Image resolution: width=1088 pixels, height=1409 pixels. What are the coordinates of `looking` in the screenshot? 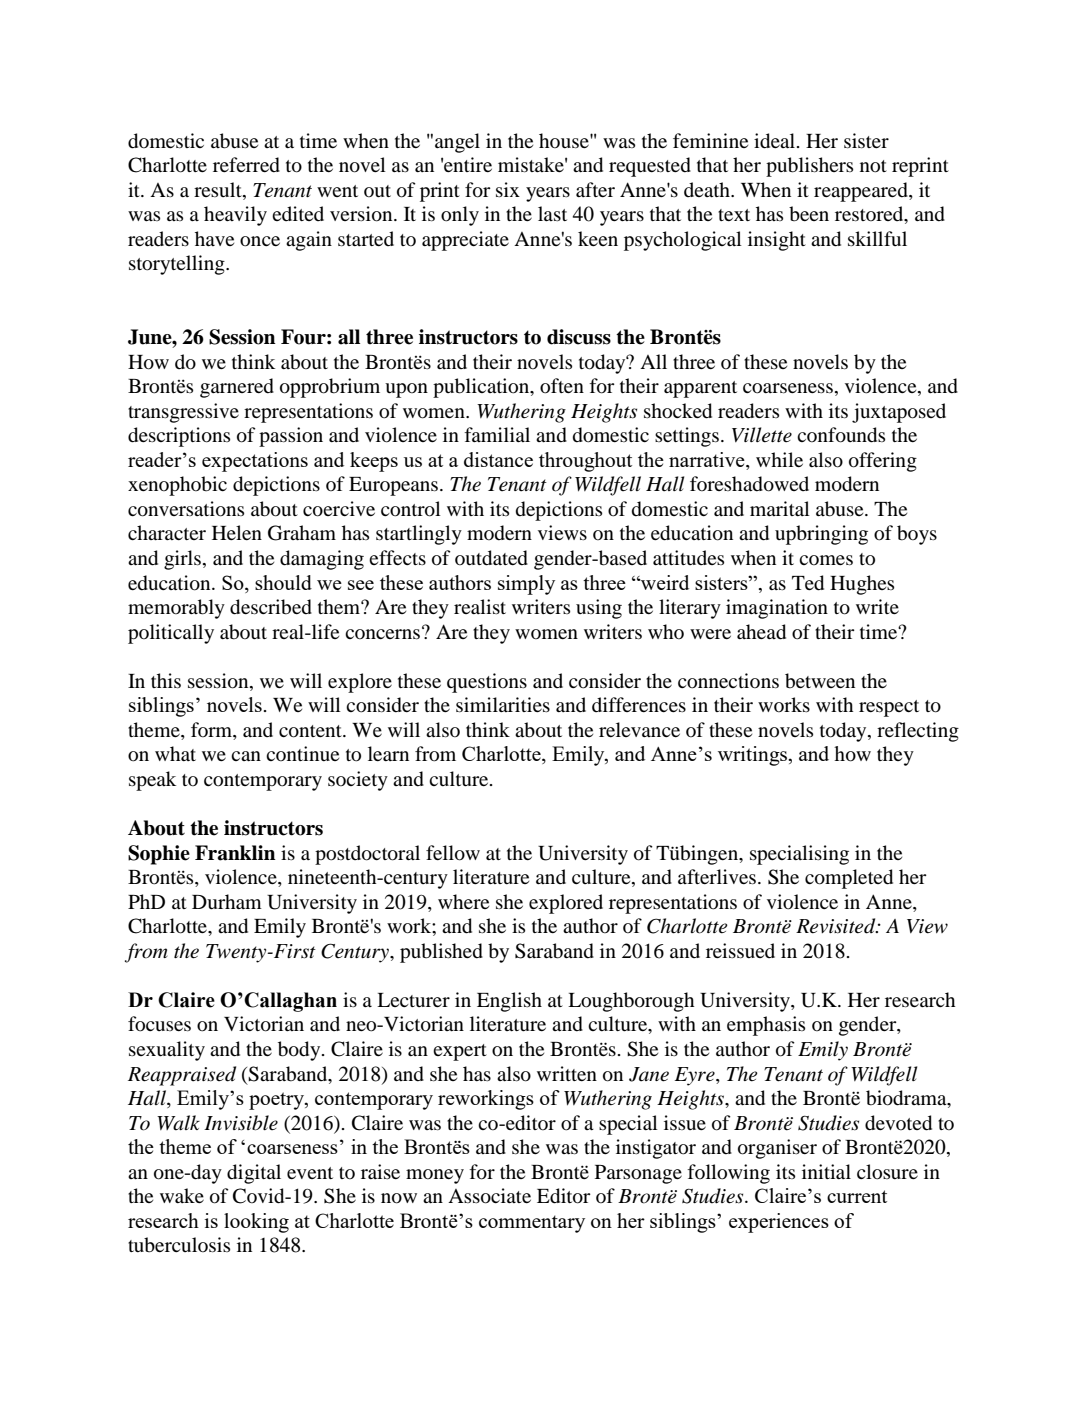 It's located at (256, 1223).
